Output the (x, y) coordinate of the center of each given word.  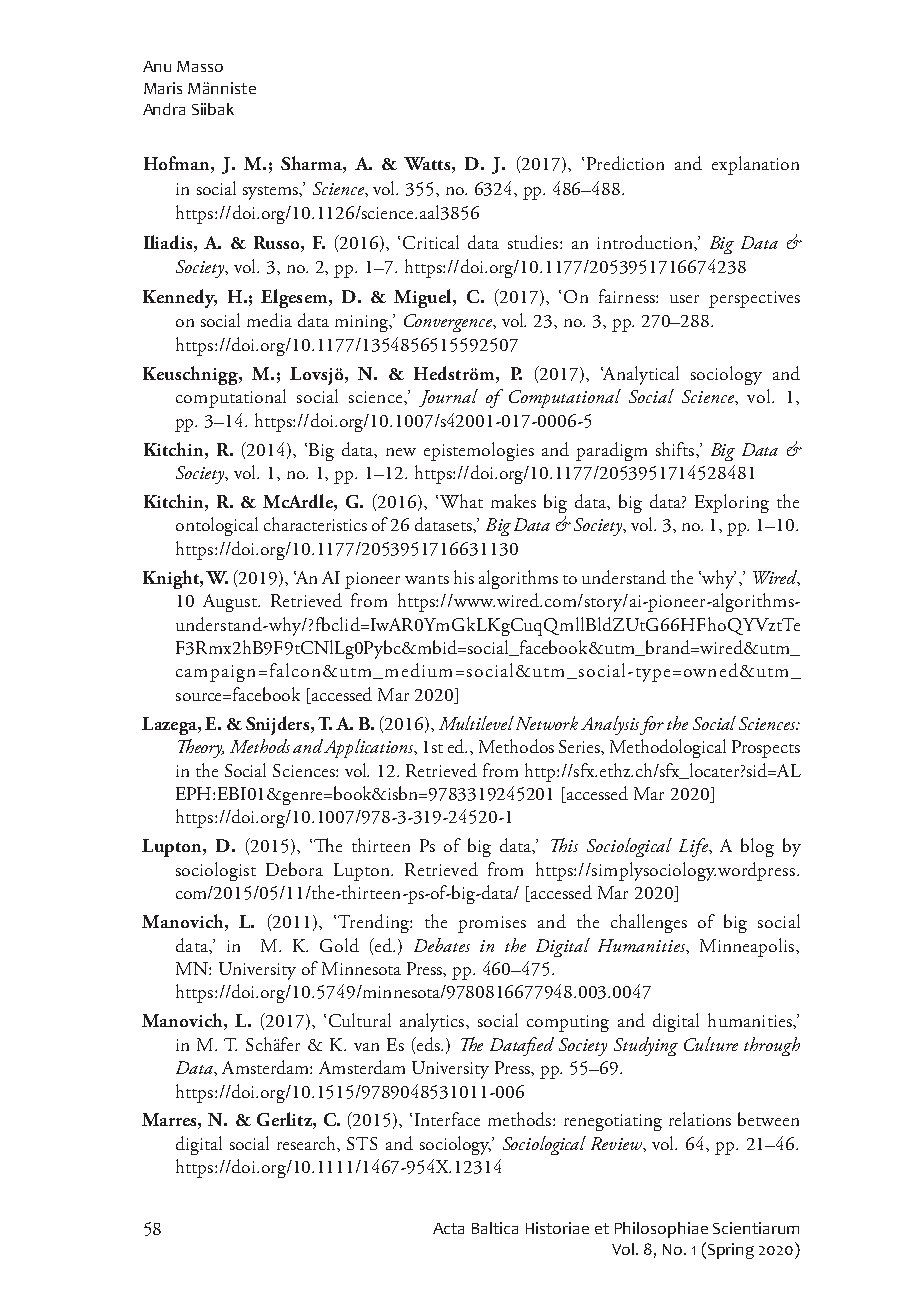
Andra (164, 109)
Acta (448, 1228)
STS (362, 1143)
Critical (431, 242)
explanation (755, 165)
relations (700, 1119)
